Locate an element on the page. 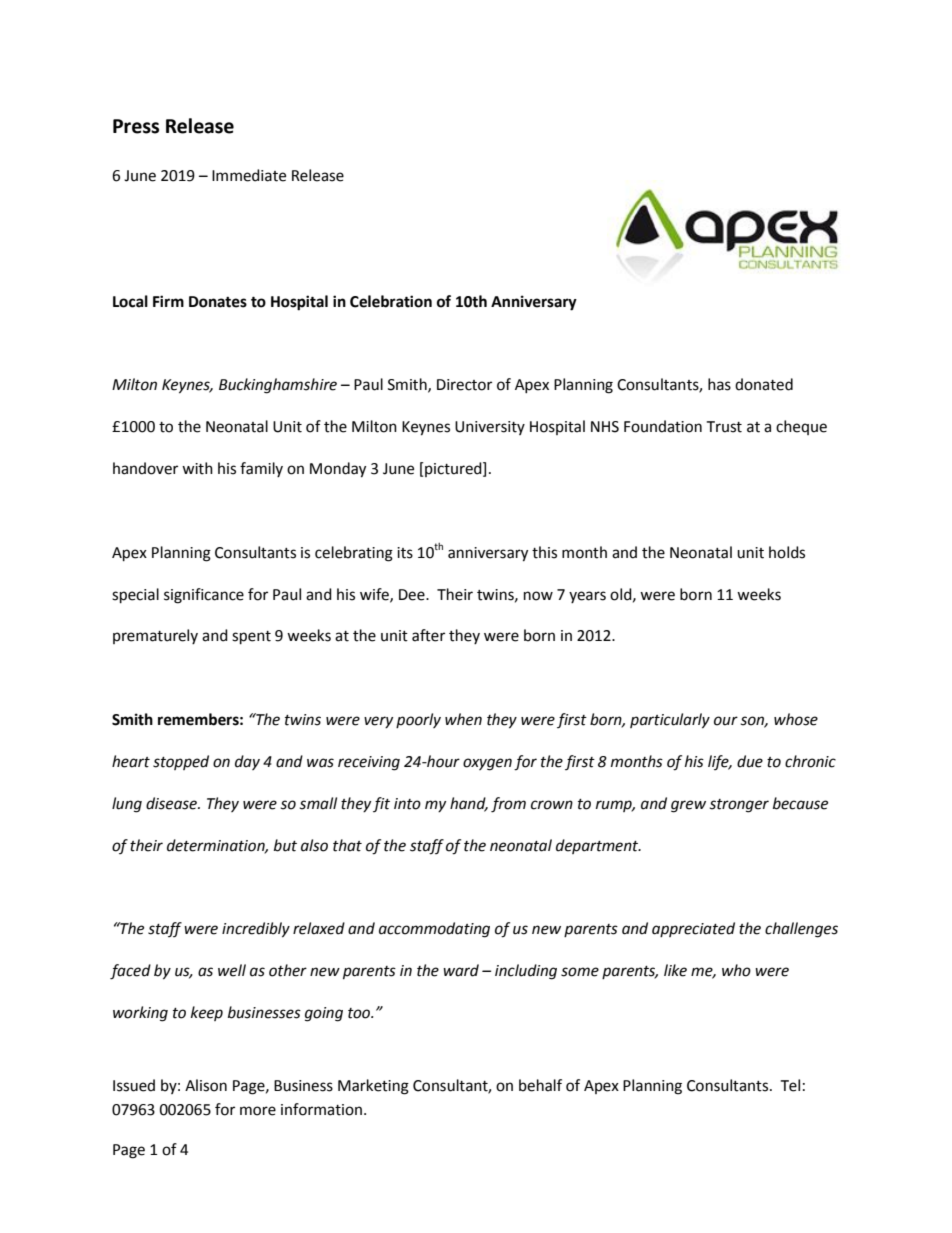  from is located at coordinates (508, 805).
